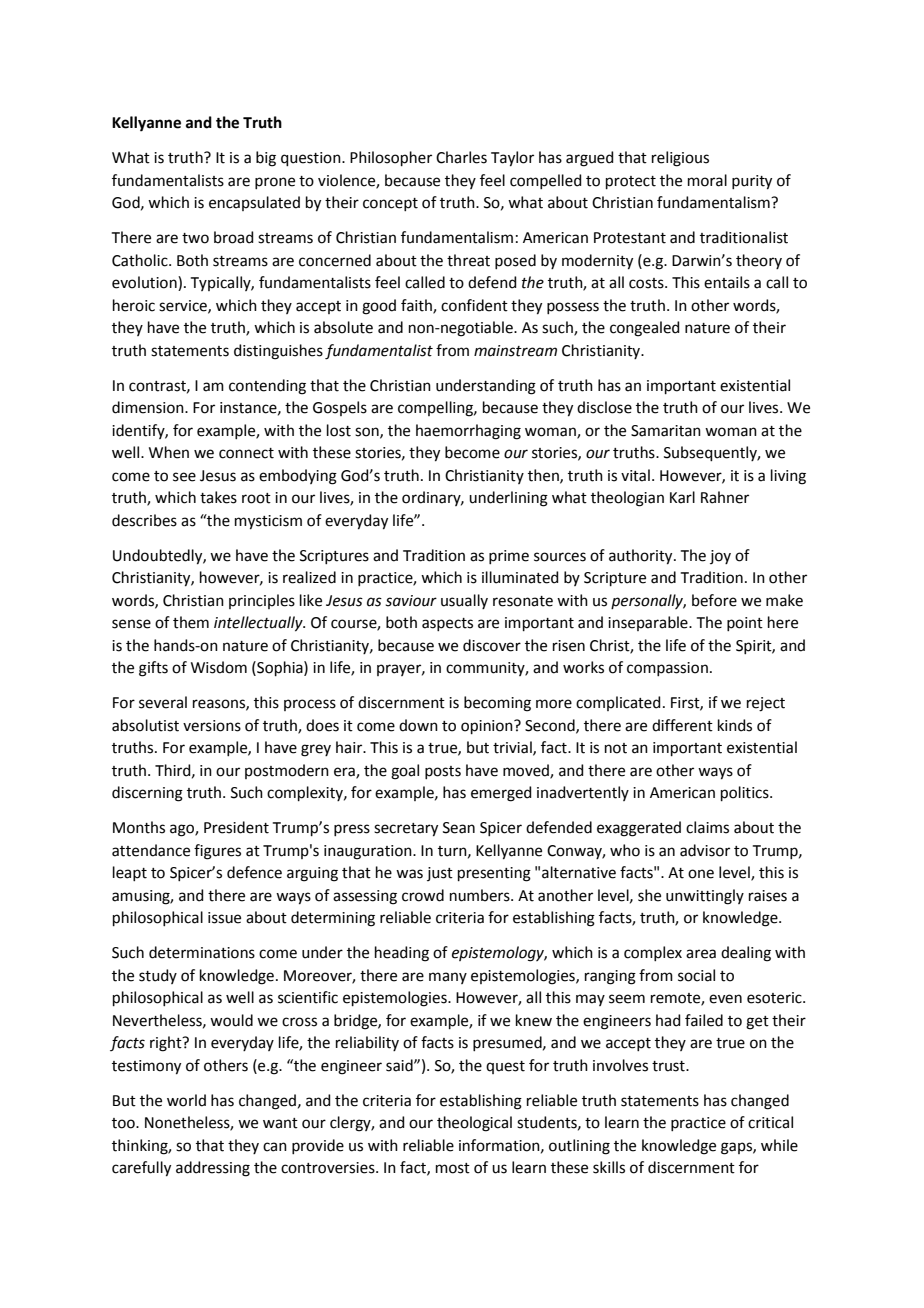  What do you see at coordinates (169, 452) in the screenshot?
I see `When` at bounding box center [169, 452].
